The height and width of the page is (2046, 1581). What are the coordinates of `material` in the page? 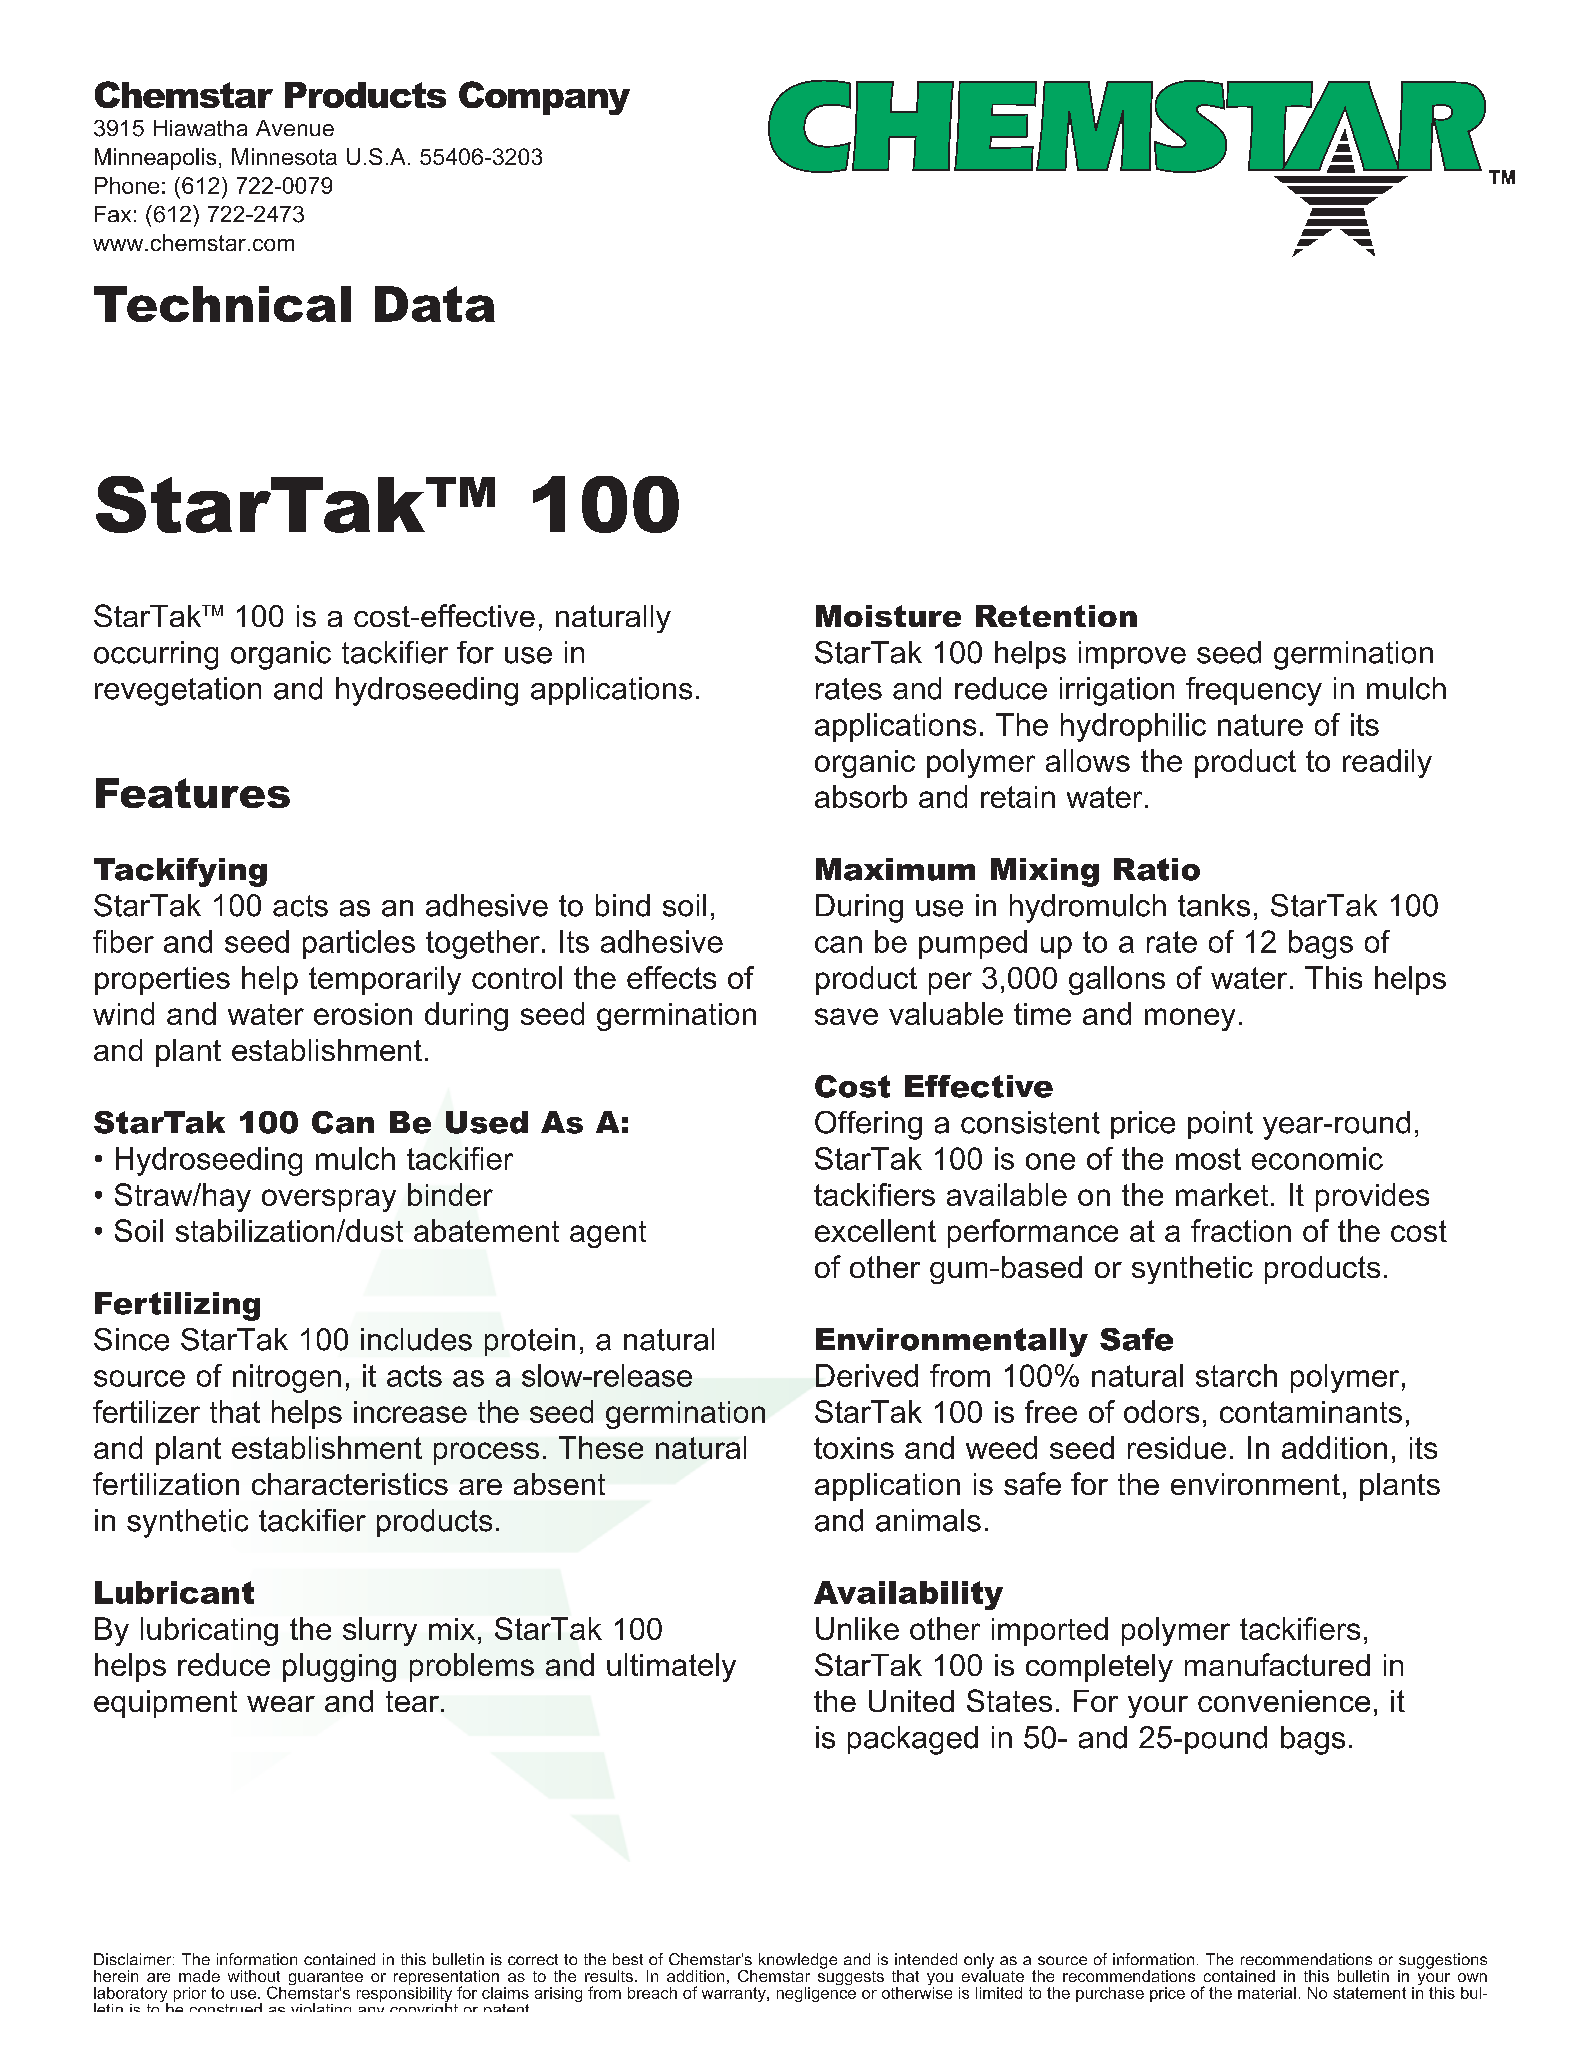 It's located at (1267, 1993).
